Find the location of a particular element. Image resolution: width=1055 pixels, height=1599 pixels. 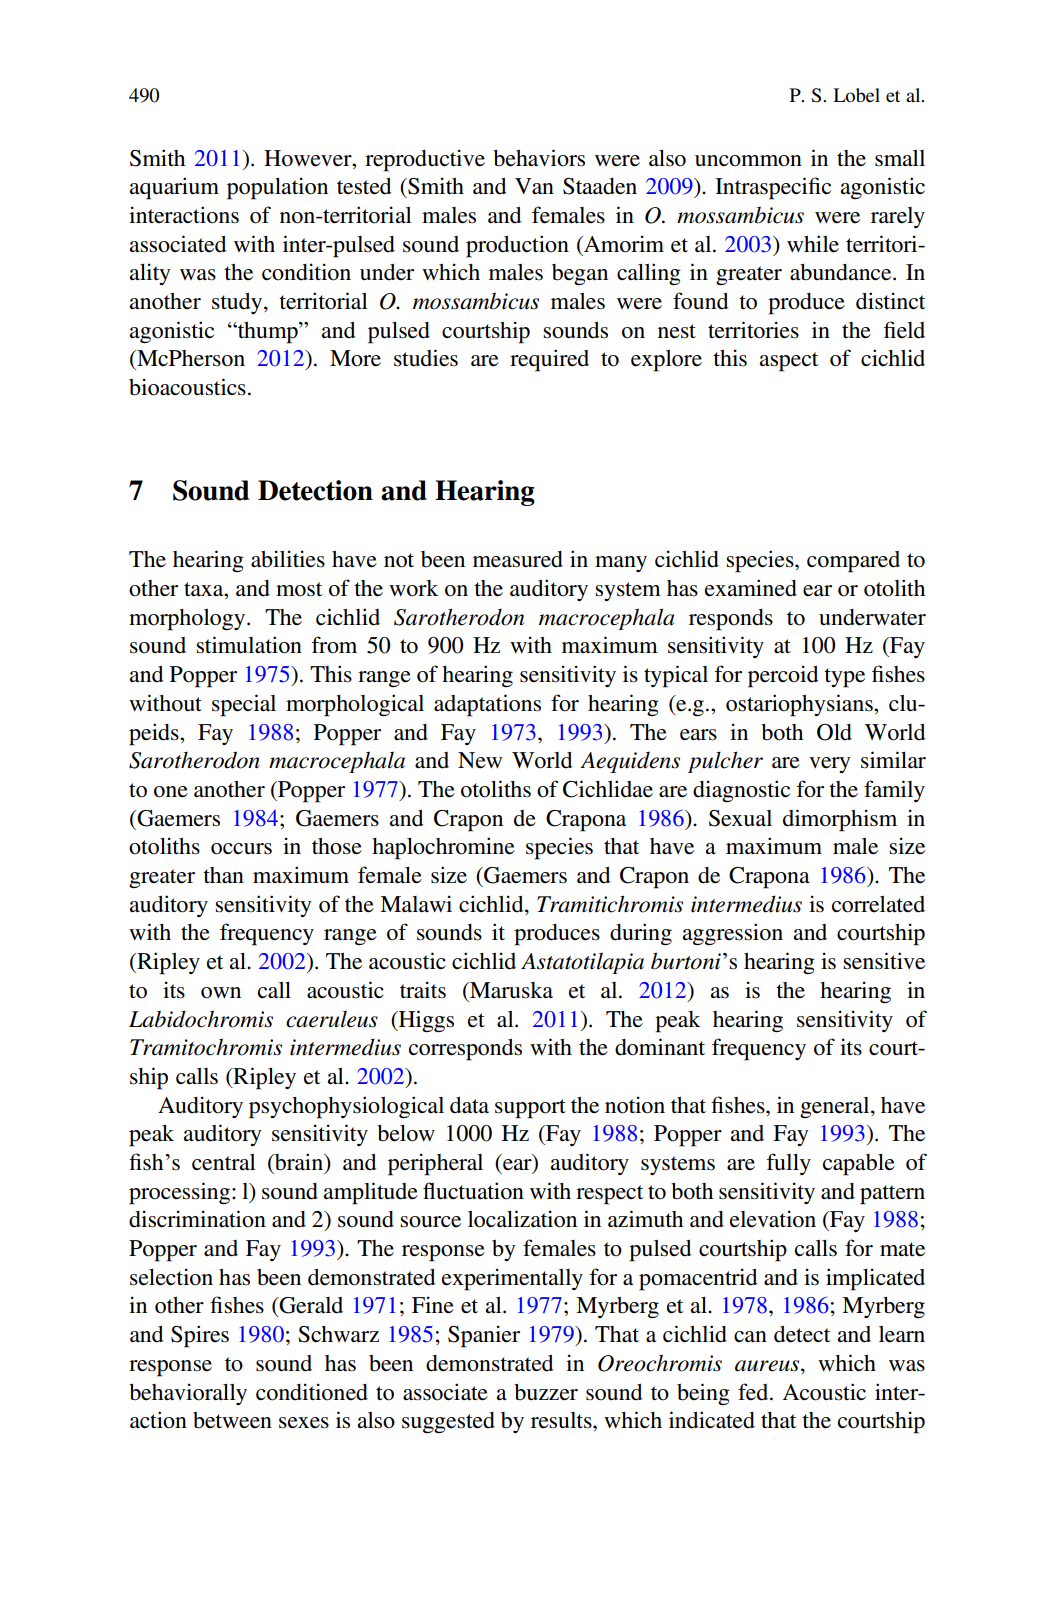

sexes is located at coordinates (304, 1423).
